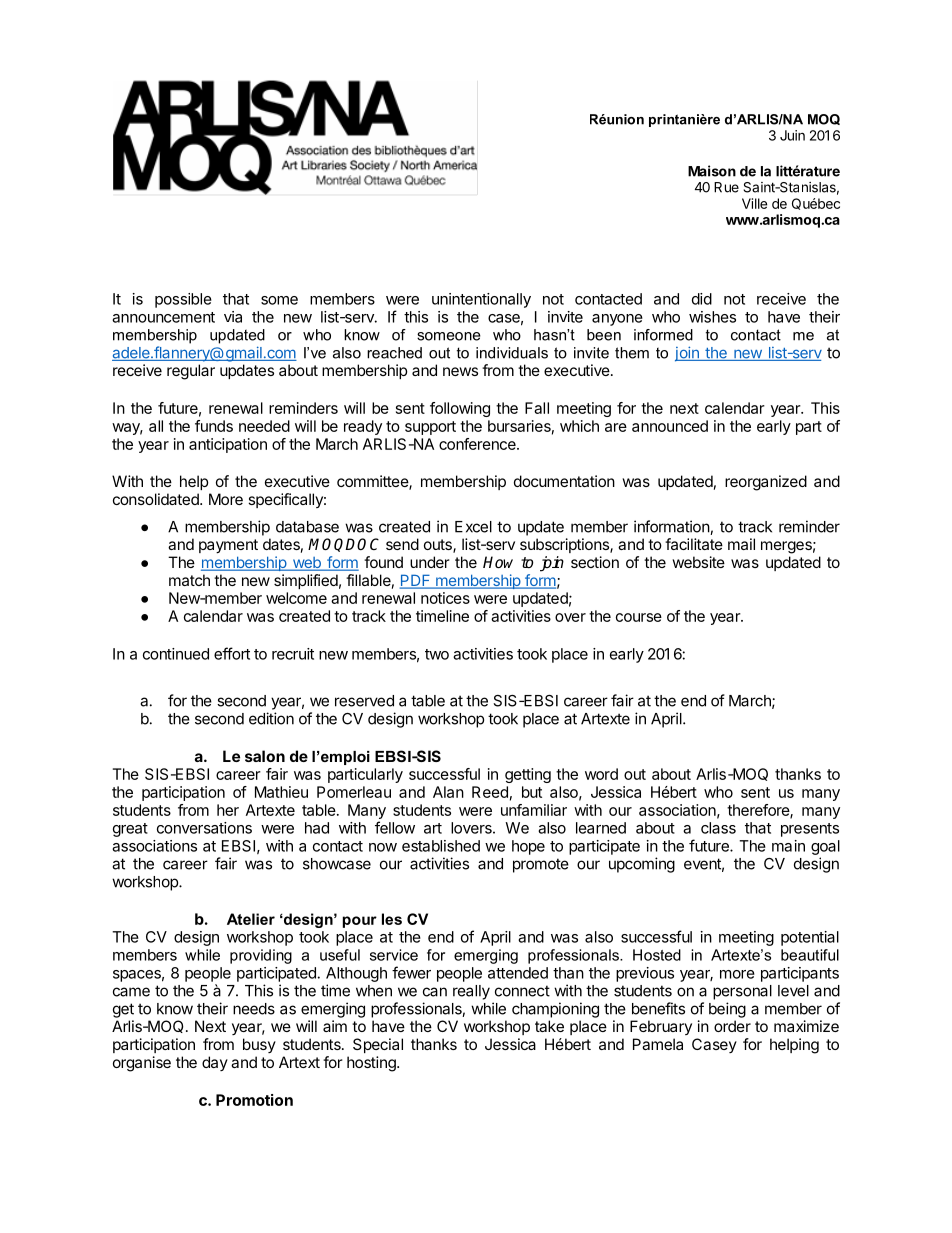 Image resolution: width=952 pixels, height=1233 pixels. What do you see at coordinates (639, 617) in the page?
I see `course` at bounding box center [639, 617].
